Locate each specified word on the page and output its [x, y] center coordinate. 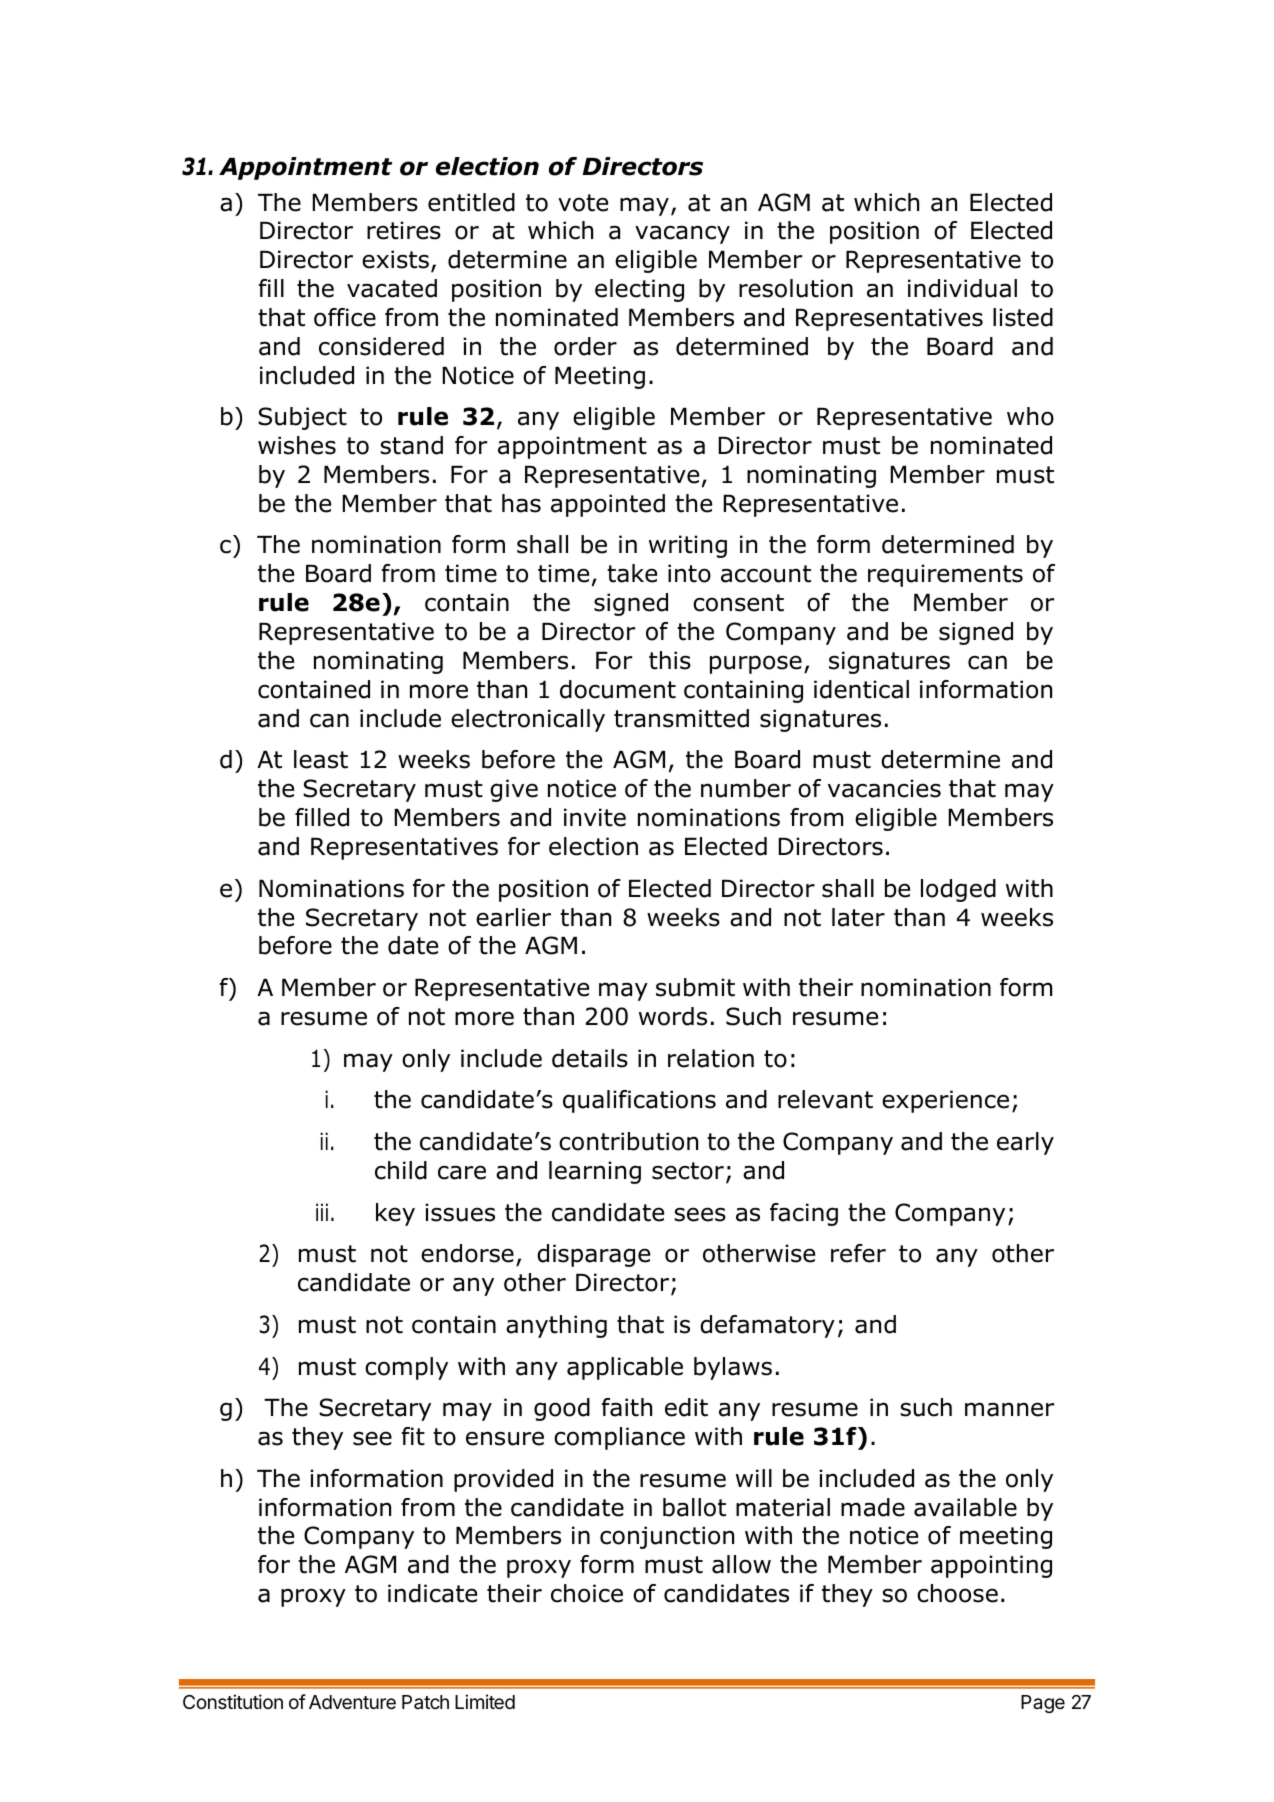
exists [397, 261]
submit [695, 987]
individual [962, 288]
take [632, 573]
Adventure [352, 1702]
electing [639, 290]
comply [406, 1368]
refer [858, 1253]
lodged [958, 890]
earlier [513, 917]
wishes [297, 445]
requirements [945, 575]
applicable [625, 1368]
